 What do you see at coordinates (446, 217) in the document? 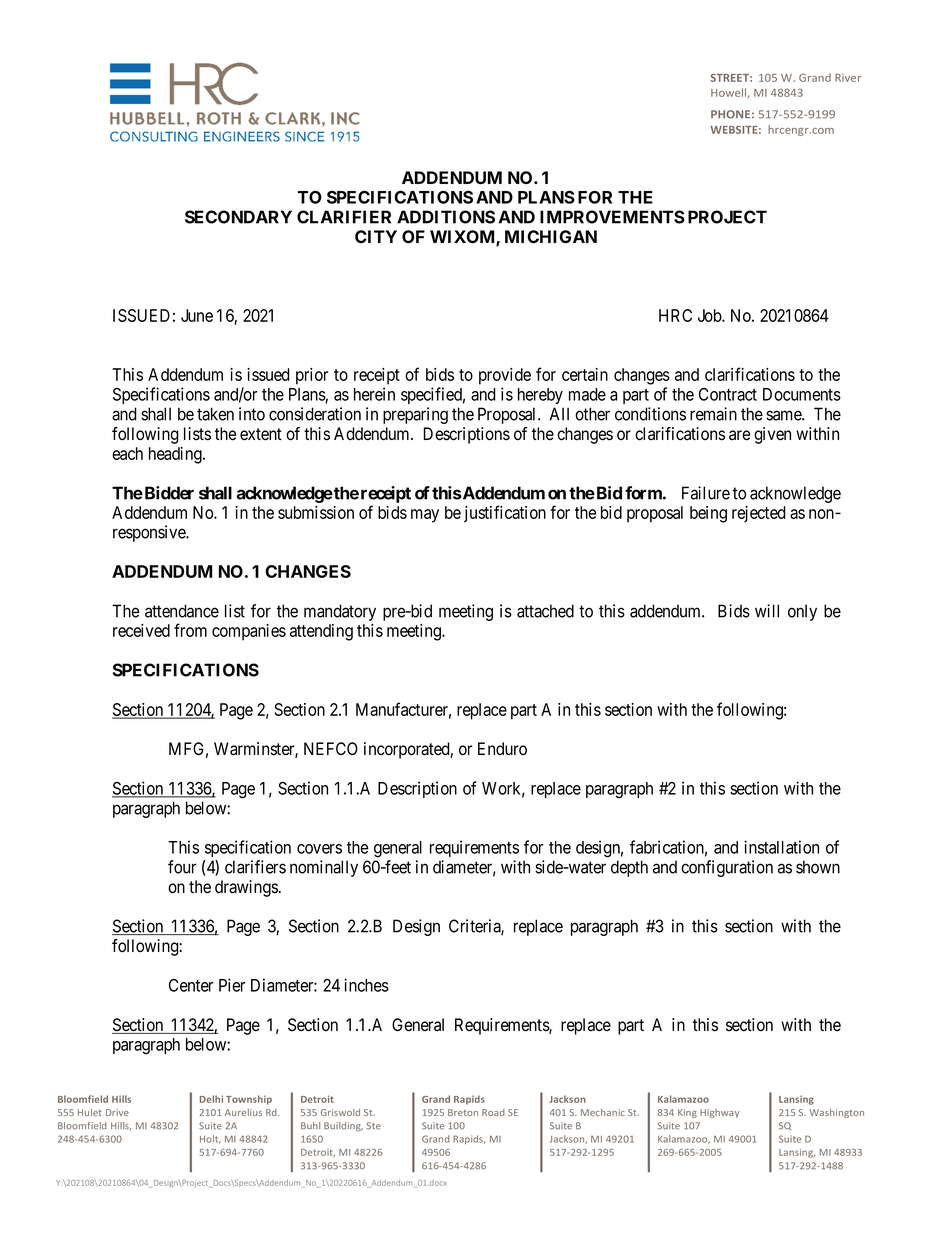
I see `ADDITIONS` at bounding box center [446, 217].
